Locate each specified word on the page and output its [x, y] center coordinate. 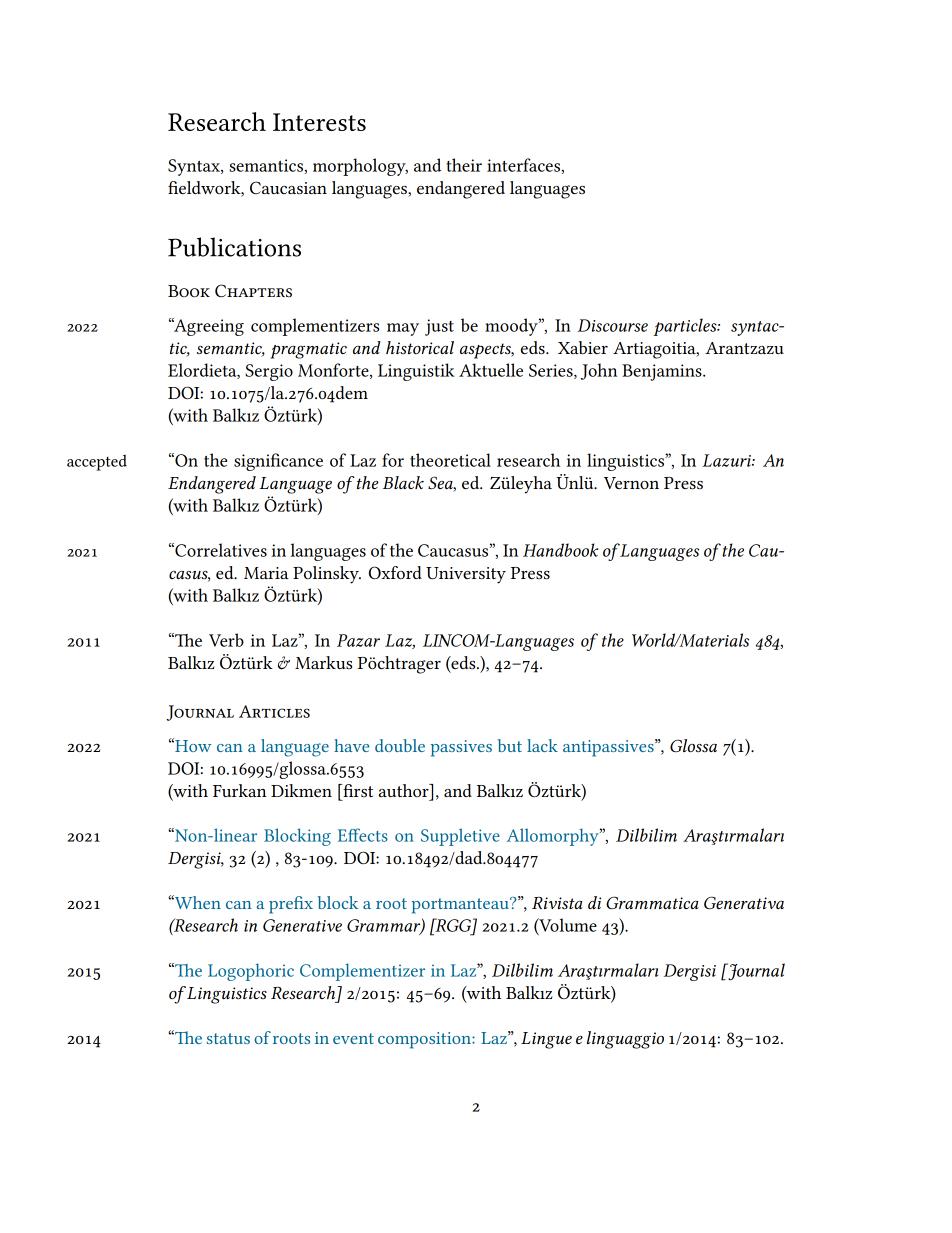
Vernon [631, 483]
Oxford [395, 572]
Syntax [195, 167]
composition [425, 1040]
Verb [226, 640]
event [353, 1038]
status [228, 1038]
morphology [360, 167]
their [464, 165]
